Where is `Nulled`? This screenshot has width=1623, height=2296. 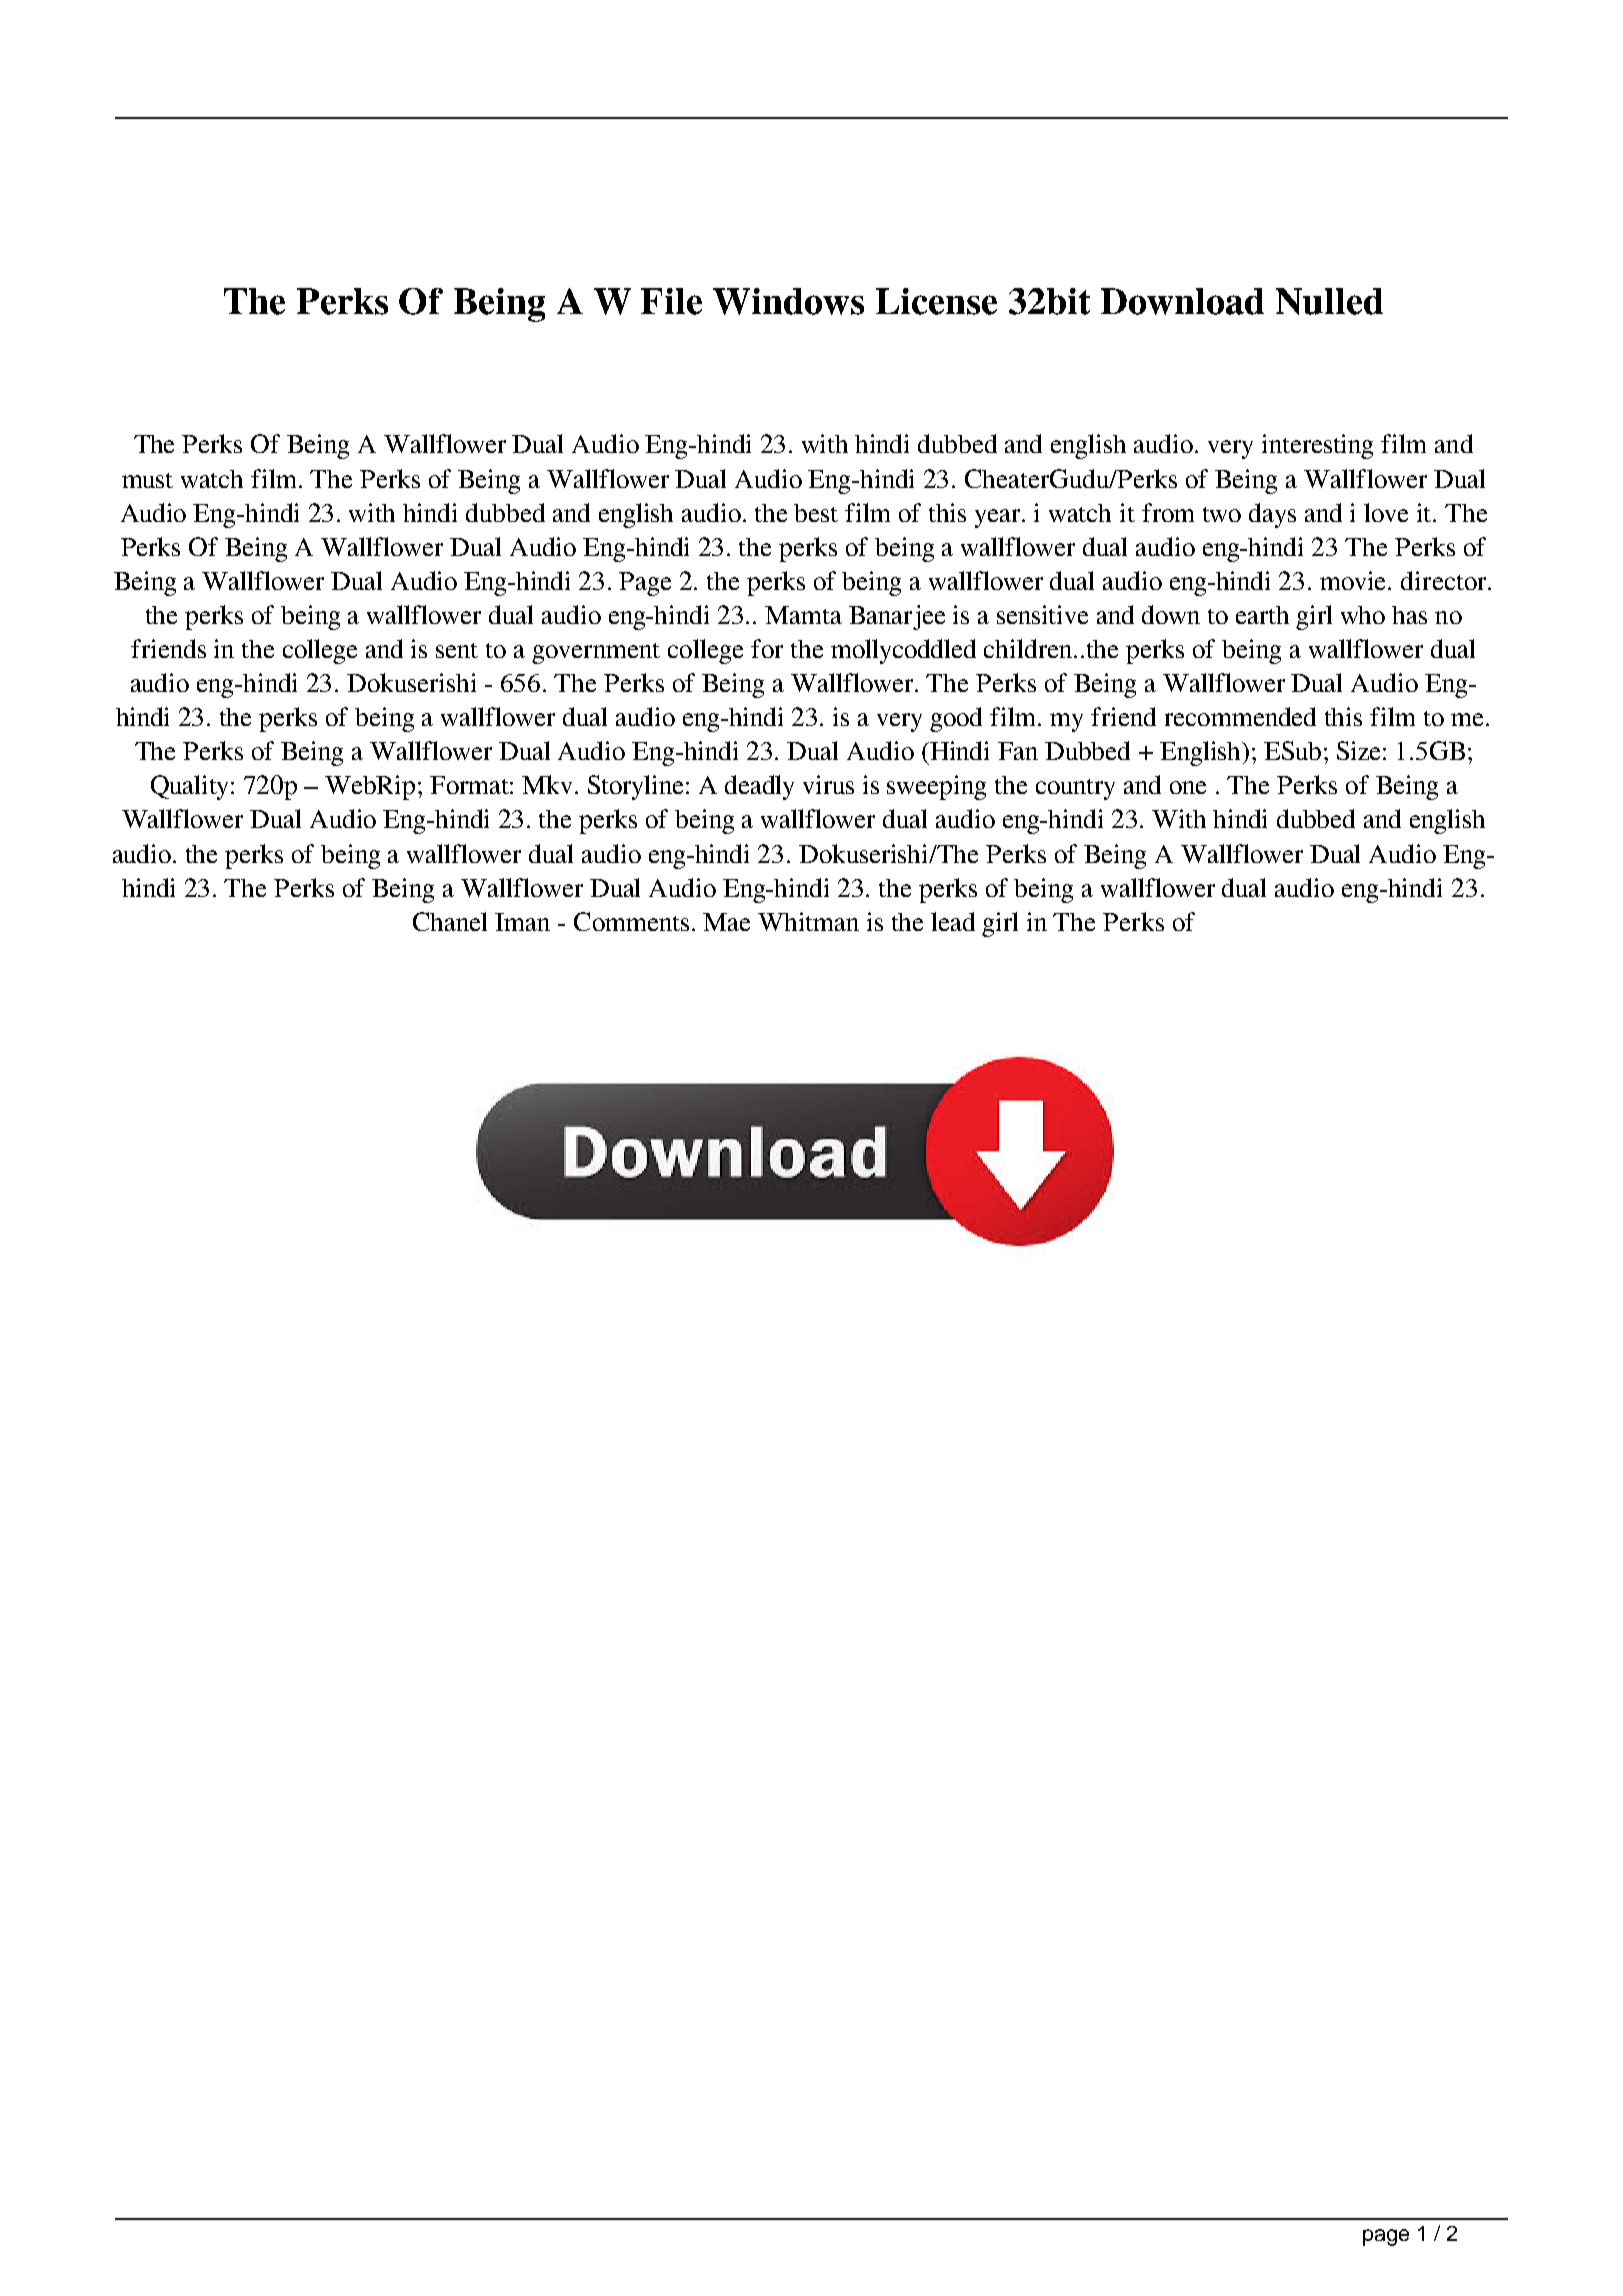 Nulled is located at coordinates (1329, 301).
